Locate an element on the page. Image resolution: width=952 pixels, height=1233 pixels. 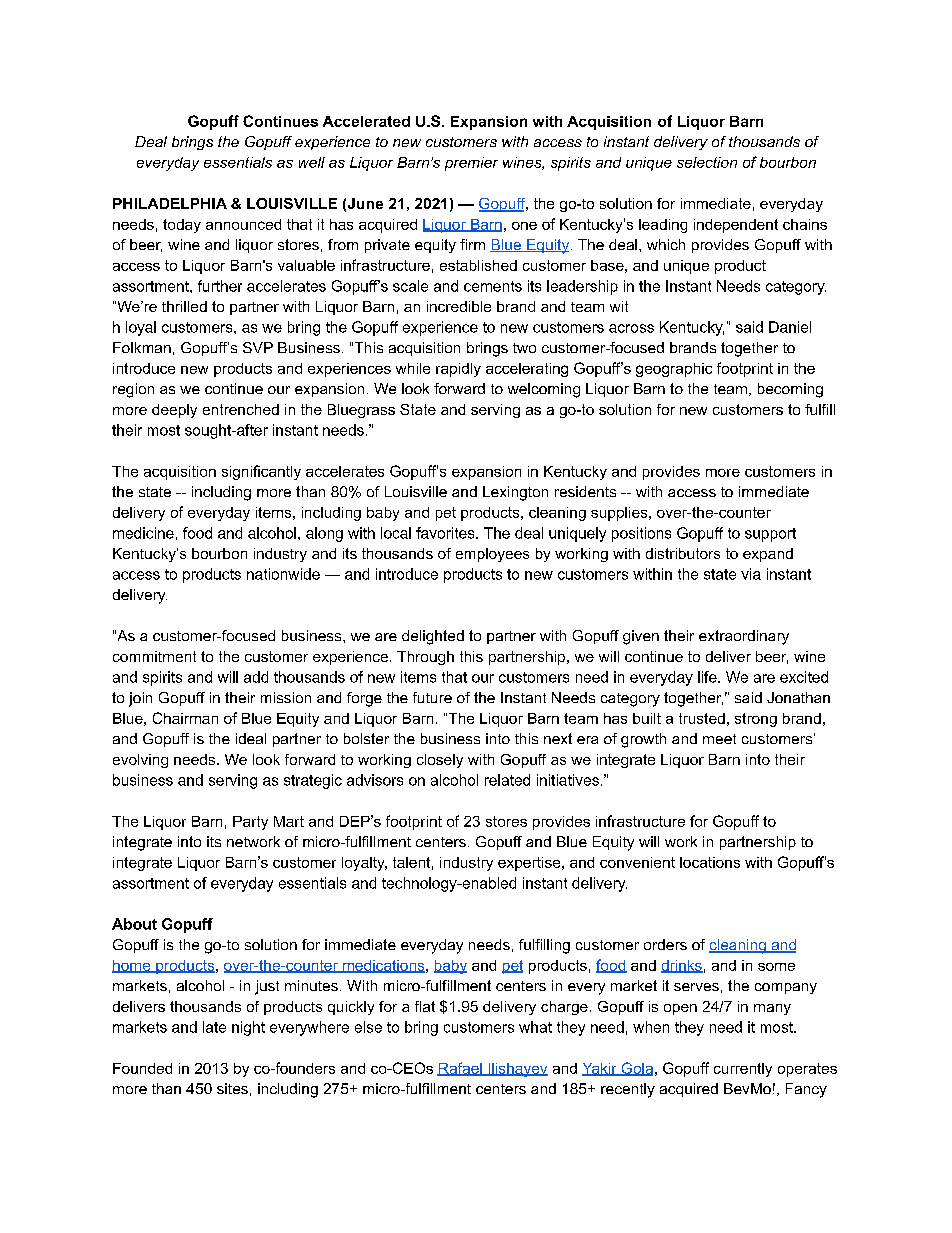
favorites is located at coordinates (446, 533).
